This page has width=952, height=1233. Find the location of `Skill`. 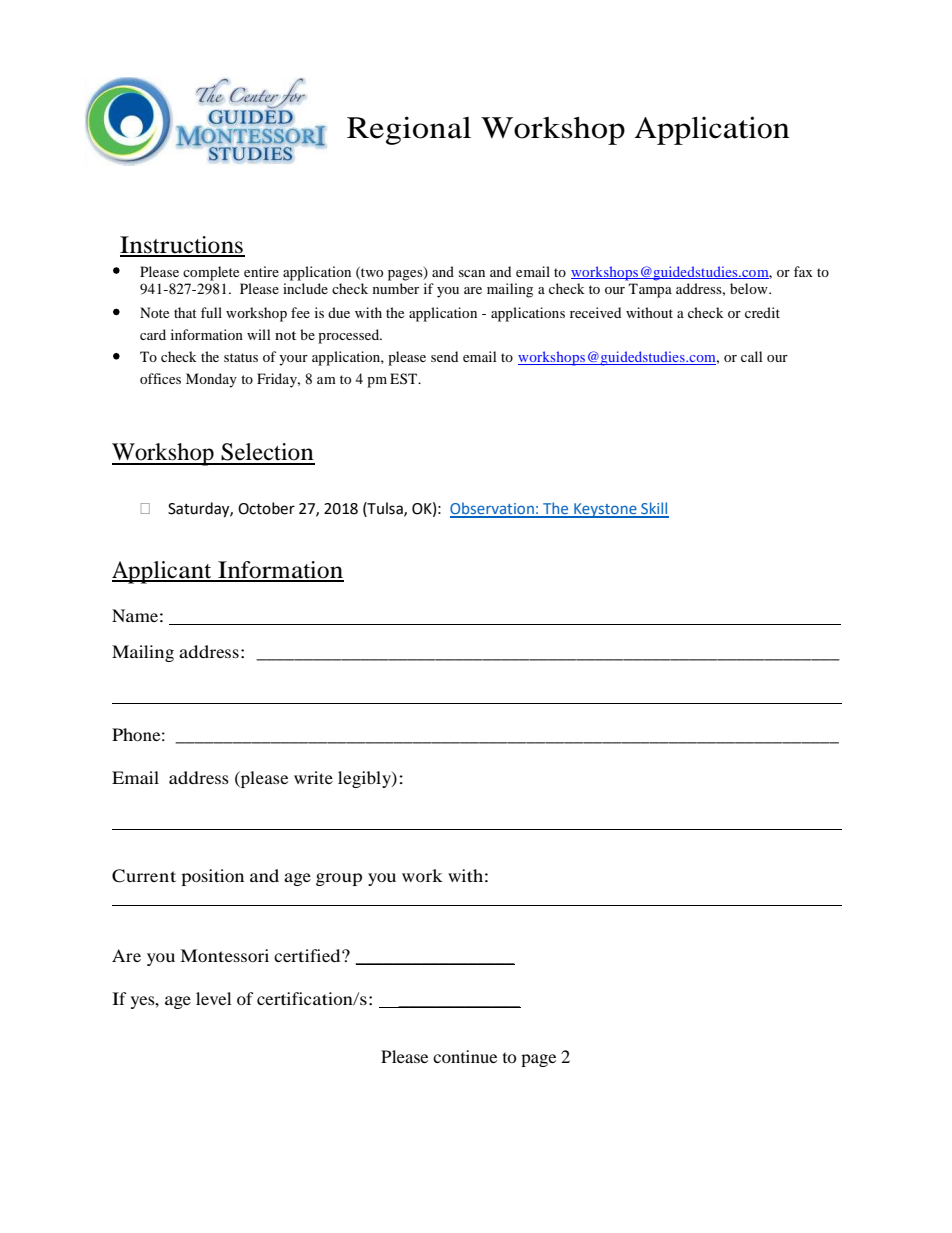

Skill is located at coordinates (654, 509).
